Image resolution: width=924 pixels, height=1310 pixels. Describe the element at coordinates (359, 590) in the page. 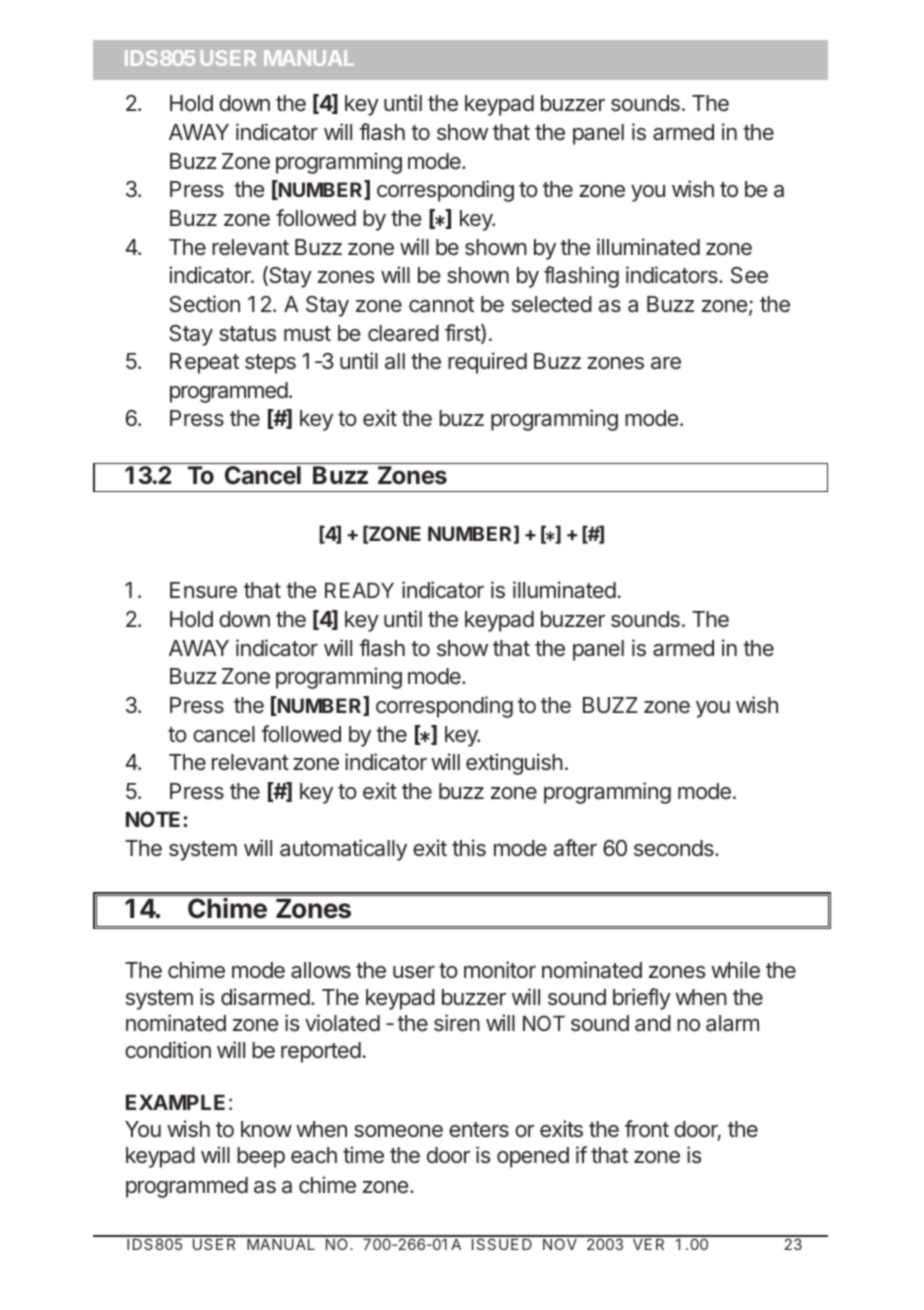

I see `READY` at that location.
